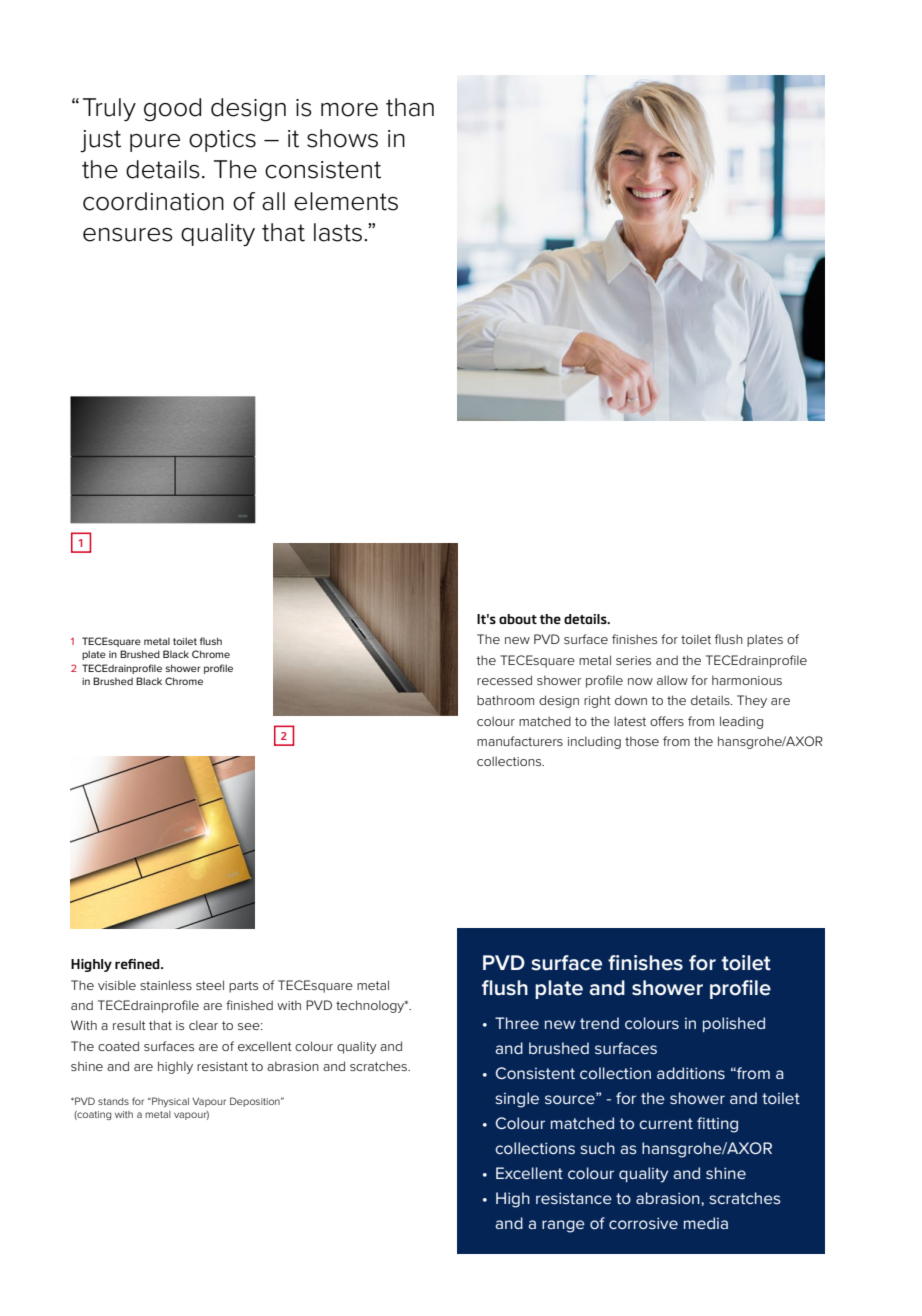  What do you see at coordinates (643, 1223) in the screenshot?
I see `corrosive` at bounding box center [643, 1223].
